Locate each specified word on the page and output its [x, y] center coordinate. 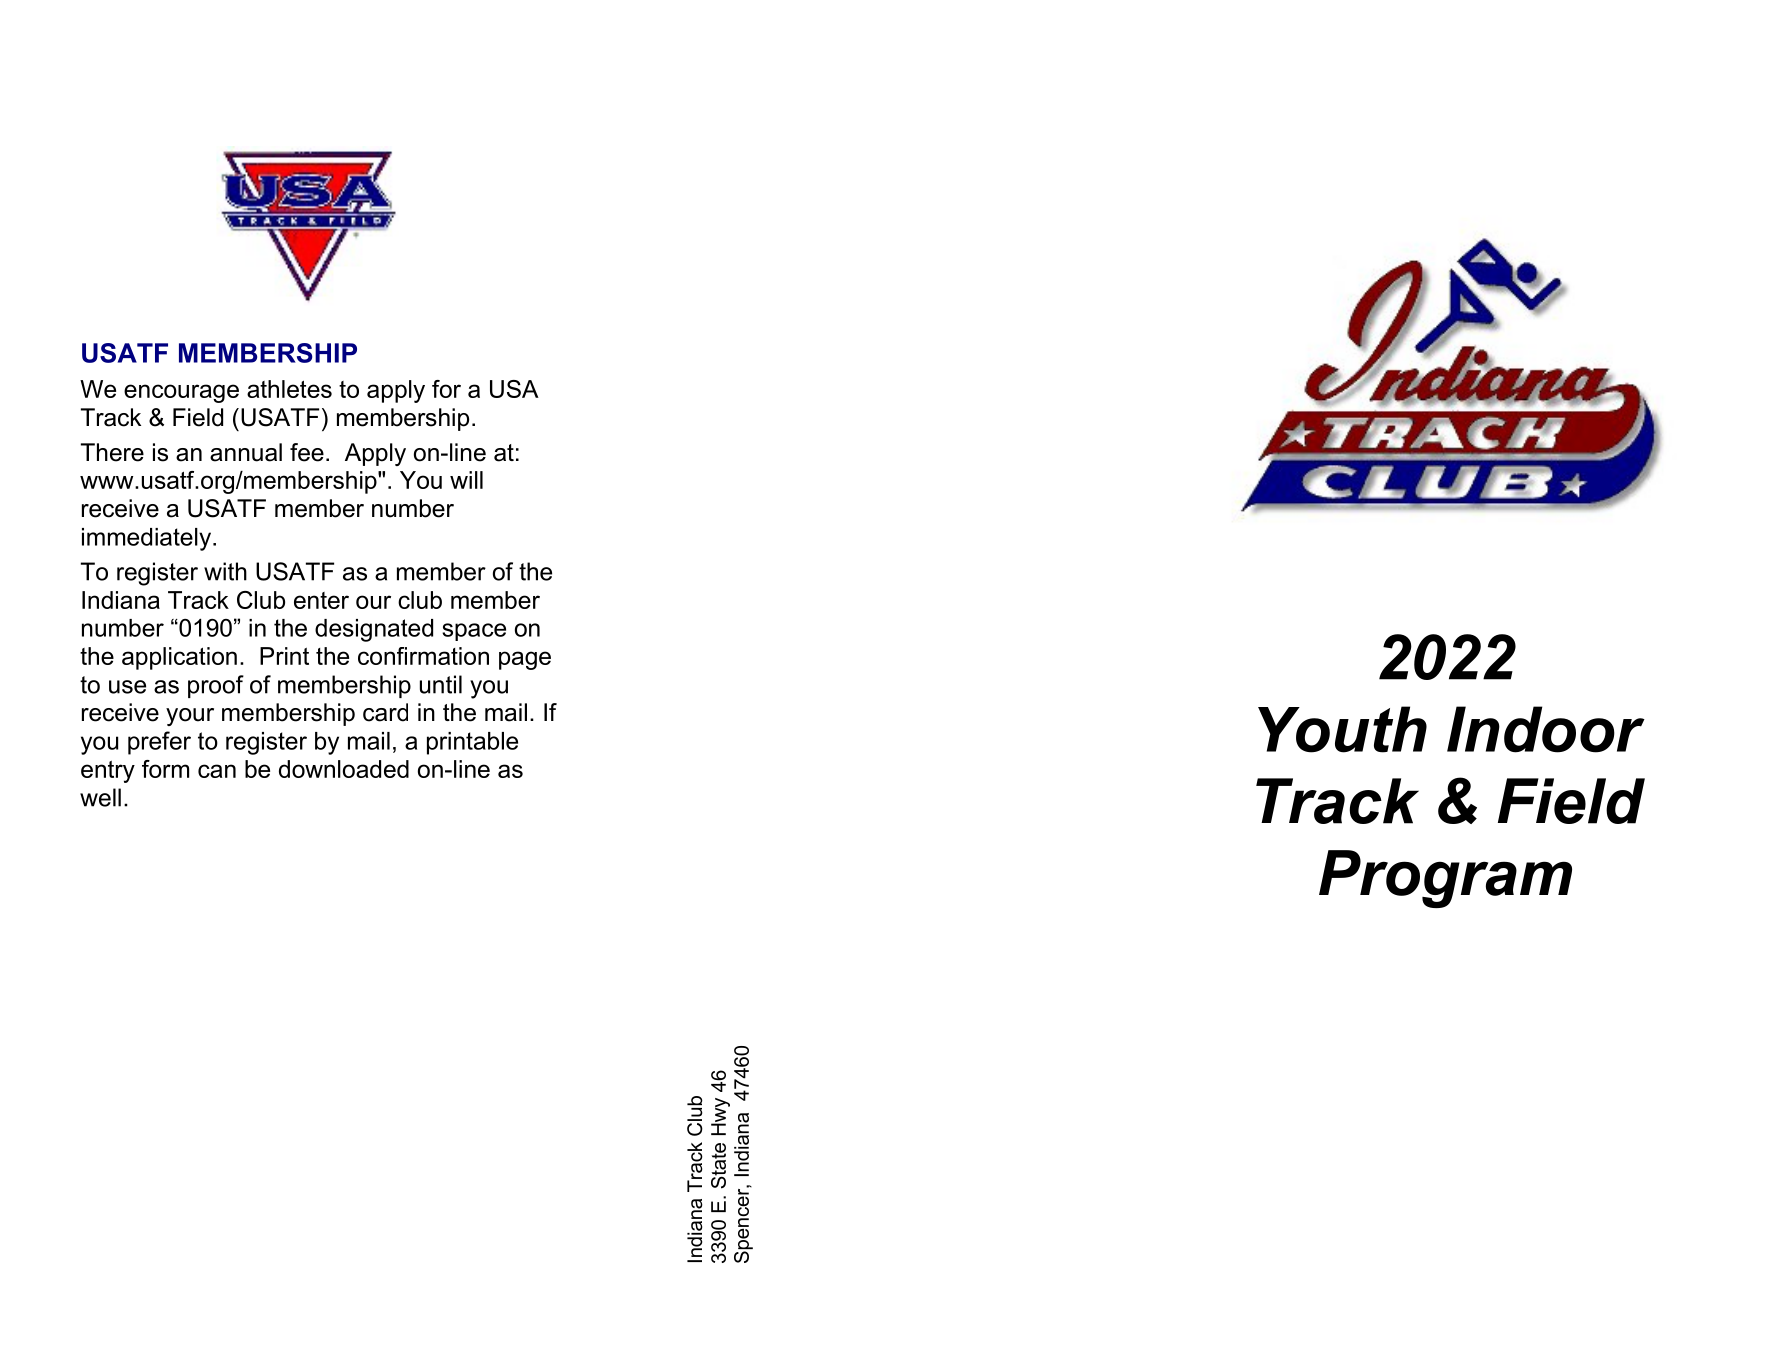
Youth [1342, 729]
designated [374, 630]
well [100, 797]
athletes [289, 389]
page [525, 660]
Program [1445, 879]
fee [307, 452]
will [466, 480]
